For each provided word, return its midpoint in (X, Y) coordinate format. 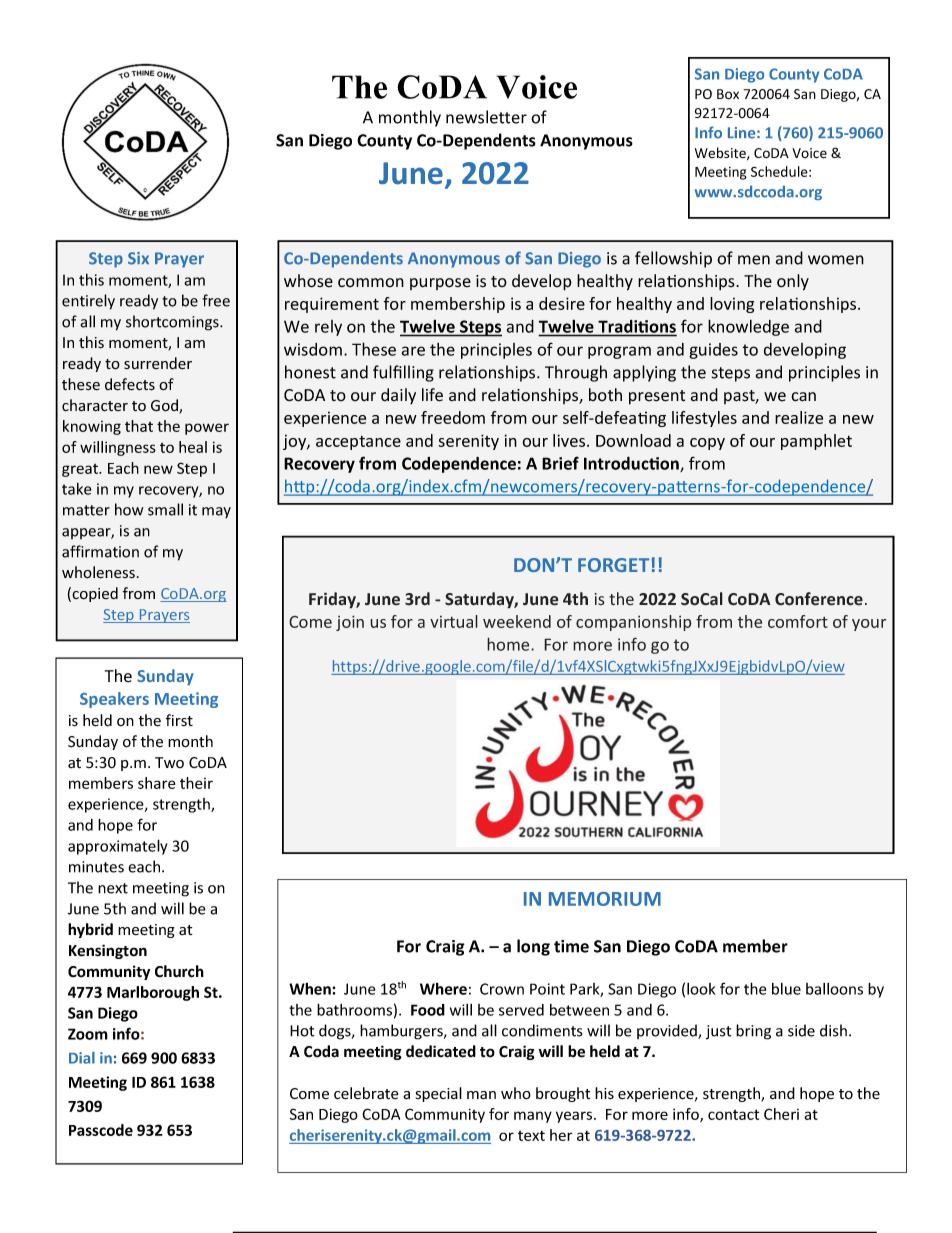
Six (138, 258)
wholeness (98, 572)
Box (728, 94)
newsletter (486, 117)
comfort (798, 621)
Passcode (101, 1130)
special (439, 1094)
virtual (454, 621)
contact (733, 1114)
